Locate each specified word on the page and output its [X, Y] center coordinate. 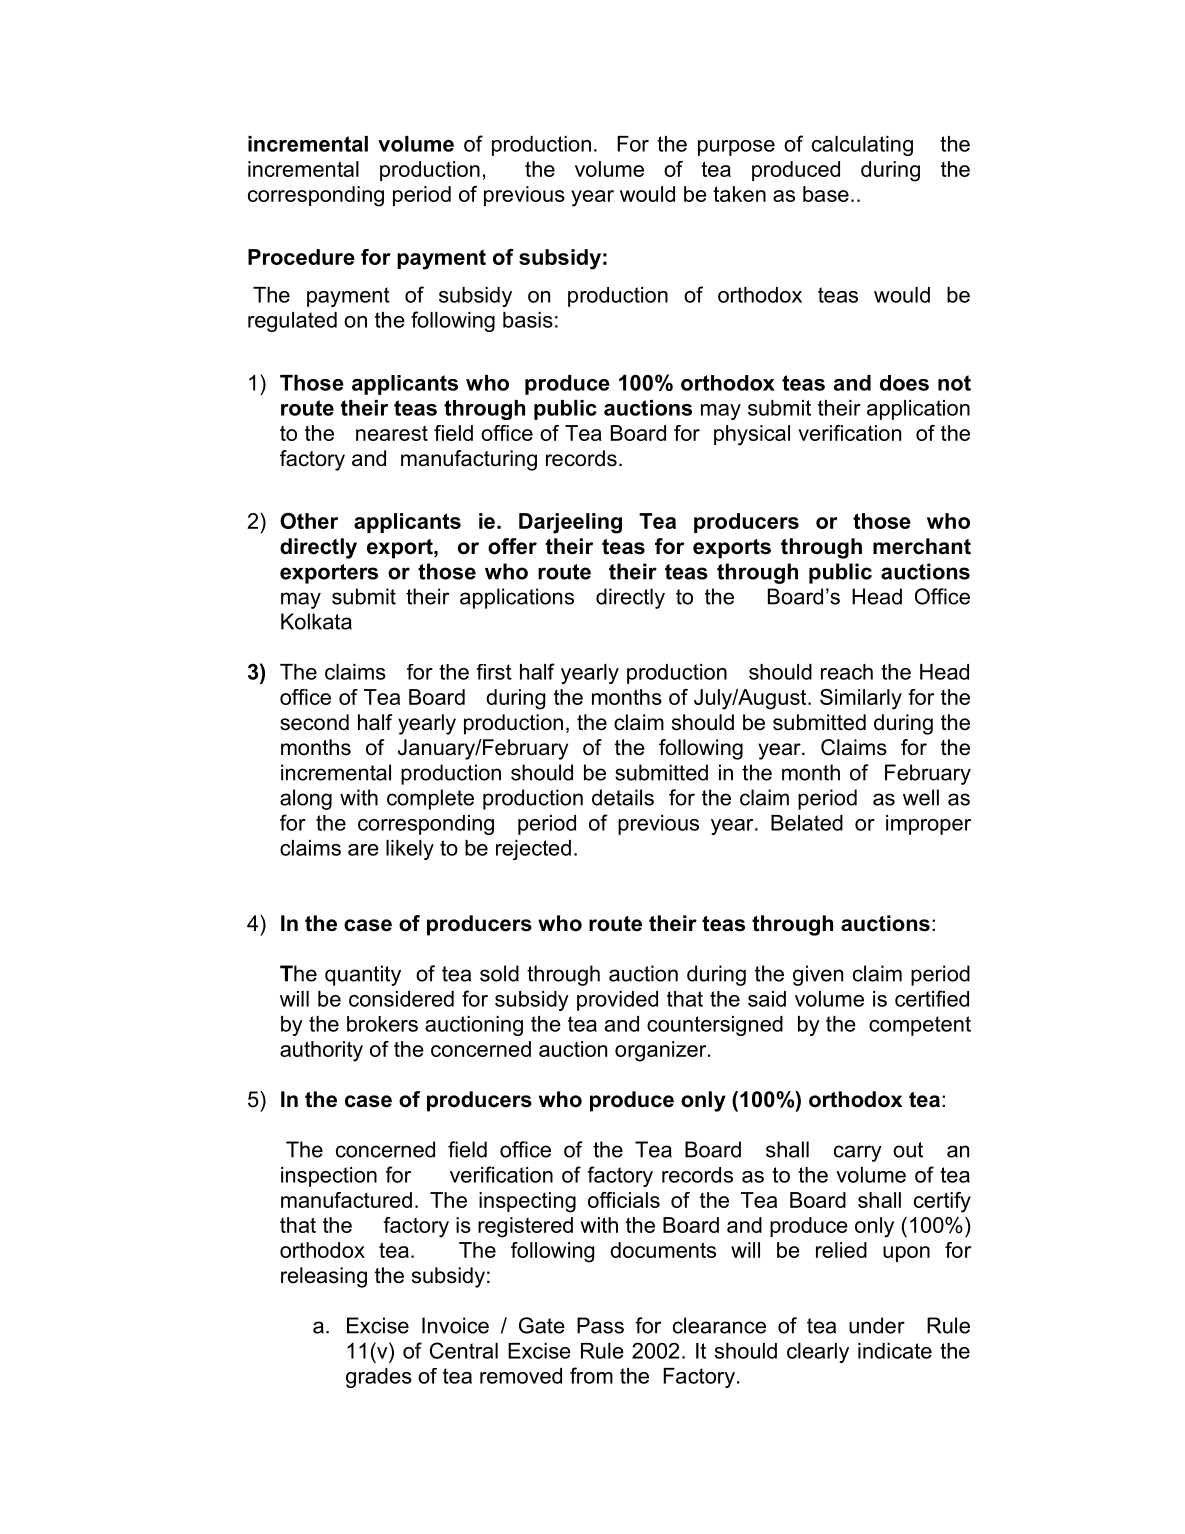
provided [617, 1001]
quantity [363, 975]
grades [379, 1378]
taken [739, 194]
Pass [600, 1325]
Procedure [301, 257]
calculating [862, 146]
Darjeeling [570, 523]
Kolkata [316, 621]
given [818, 975]
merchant [922, 546]
